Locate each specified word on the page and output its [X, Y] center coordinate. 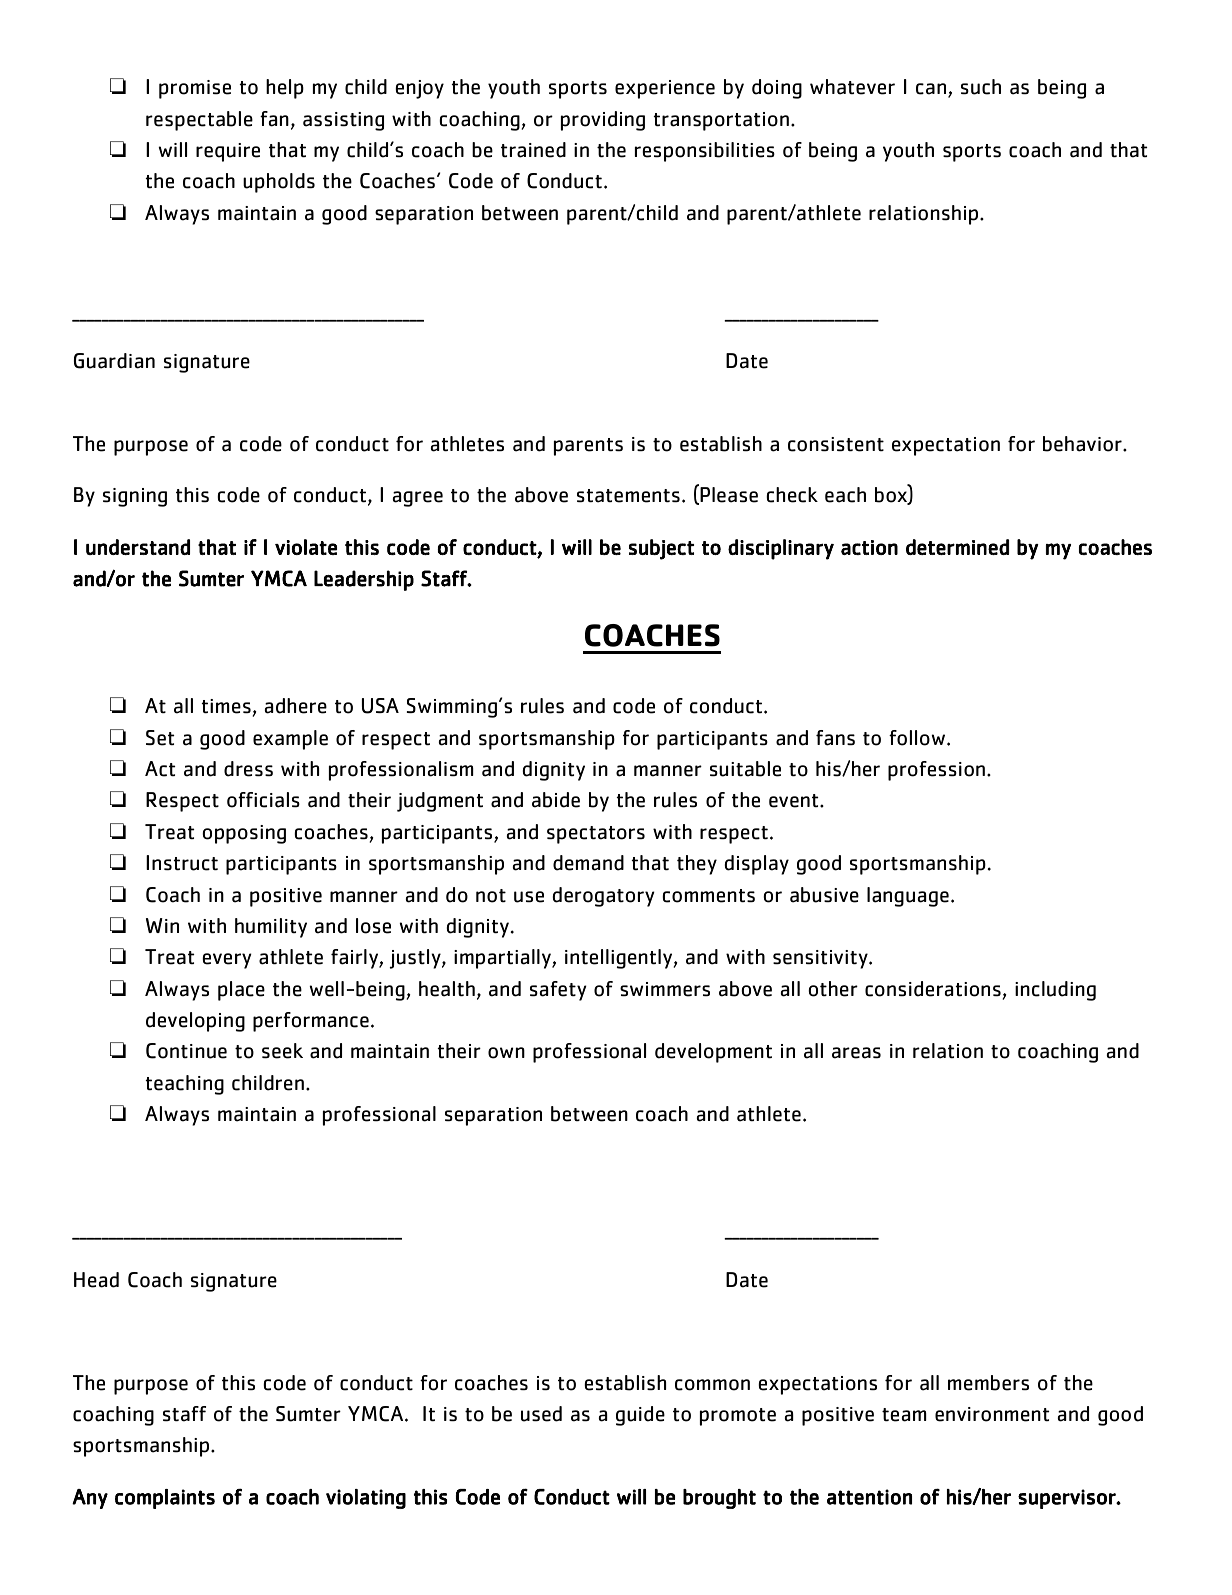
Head [96, 1280]
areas [856, 1053]
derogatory [603, 897]
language [908, 897]
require [228, 152]
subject [661, 549]
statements [628, 496]
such [981, 87]
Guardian [114, 361]
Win [162, 925]
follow [918, 738]
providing [603, 121]
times [226, 706]
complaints [165, 1499]
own [506, 1053]
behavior [1083, 444]
